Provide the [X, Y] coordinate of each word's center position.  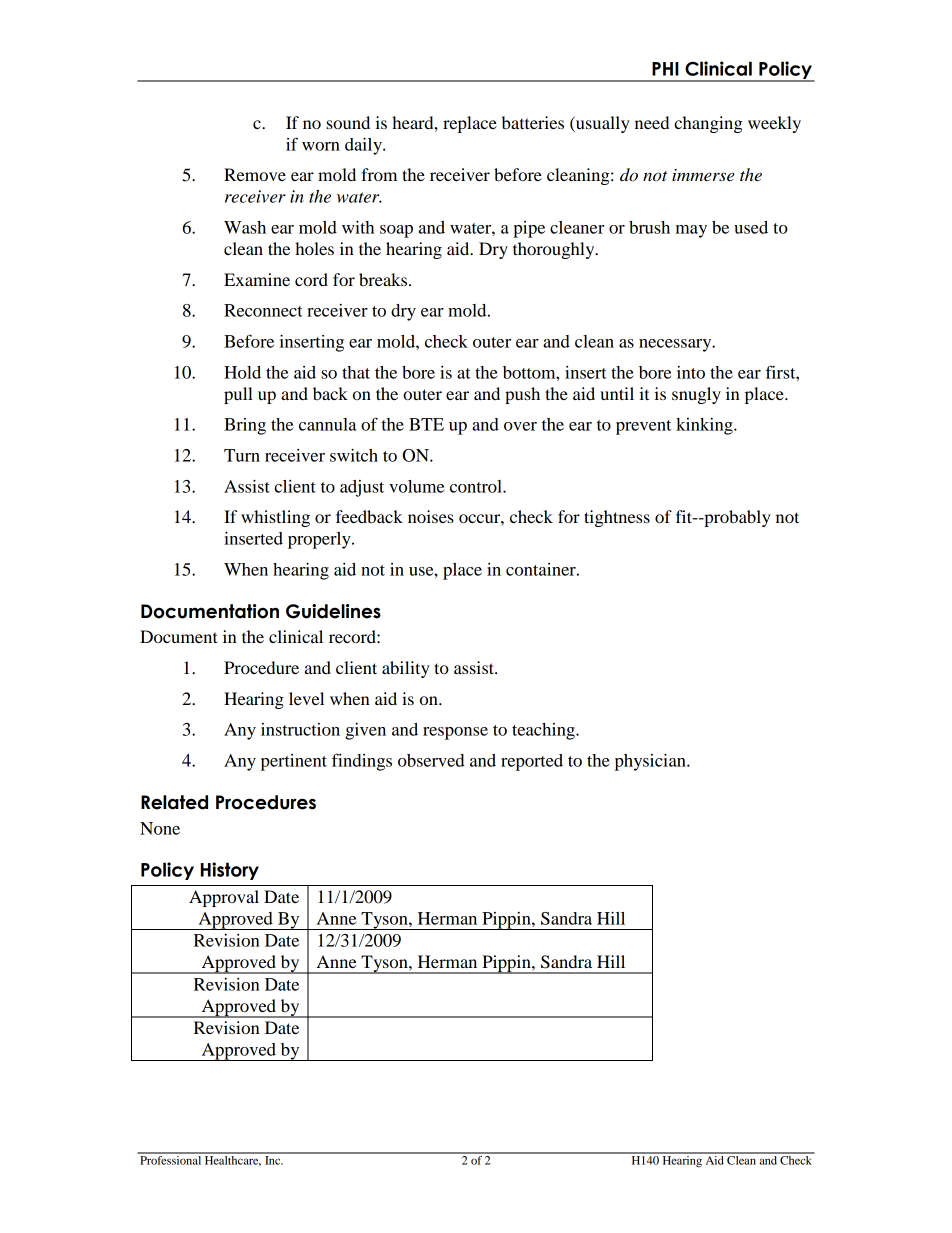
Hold [242, 372]
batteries [533, 122]
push [522, 395]
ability [406, 669]
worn [321, 146]
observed [431, 760]
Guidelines [333, 611]
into [691, 372]
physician [651, 762]
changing [708, 124]
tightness [617, 518]
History [230, 871]
